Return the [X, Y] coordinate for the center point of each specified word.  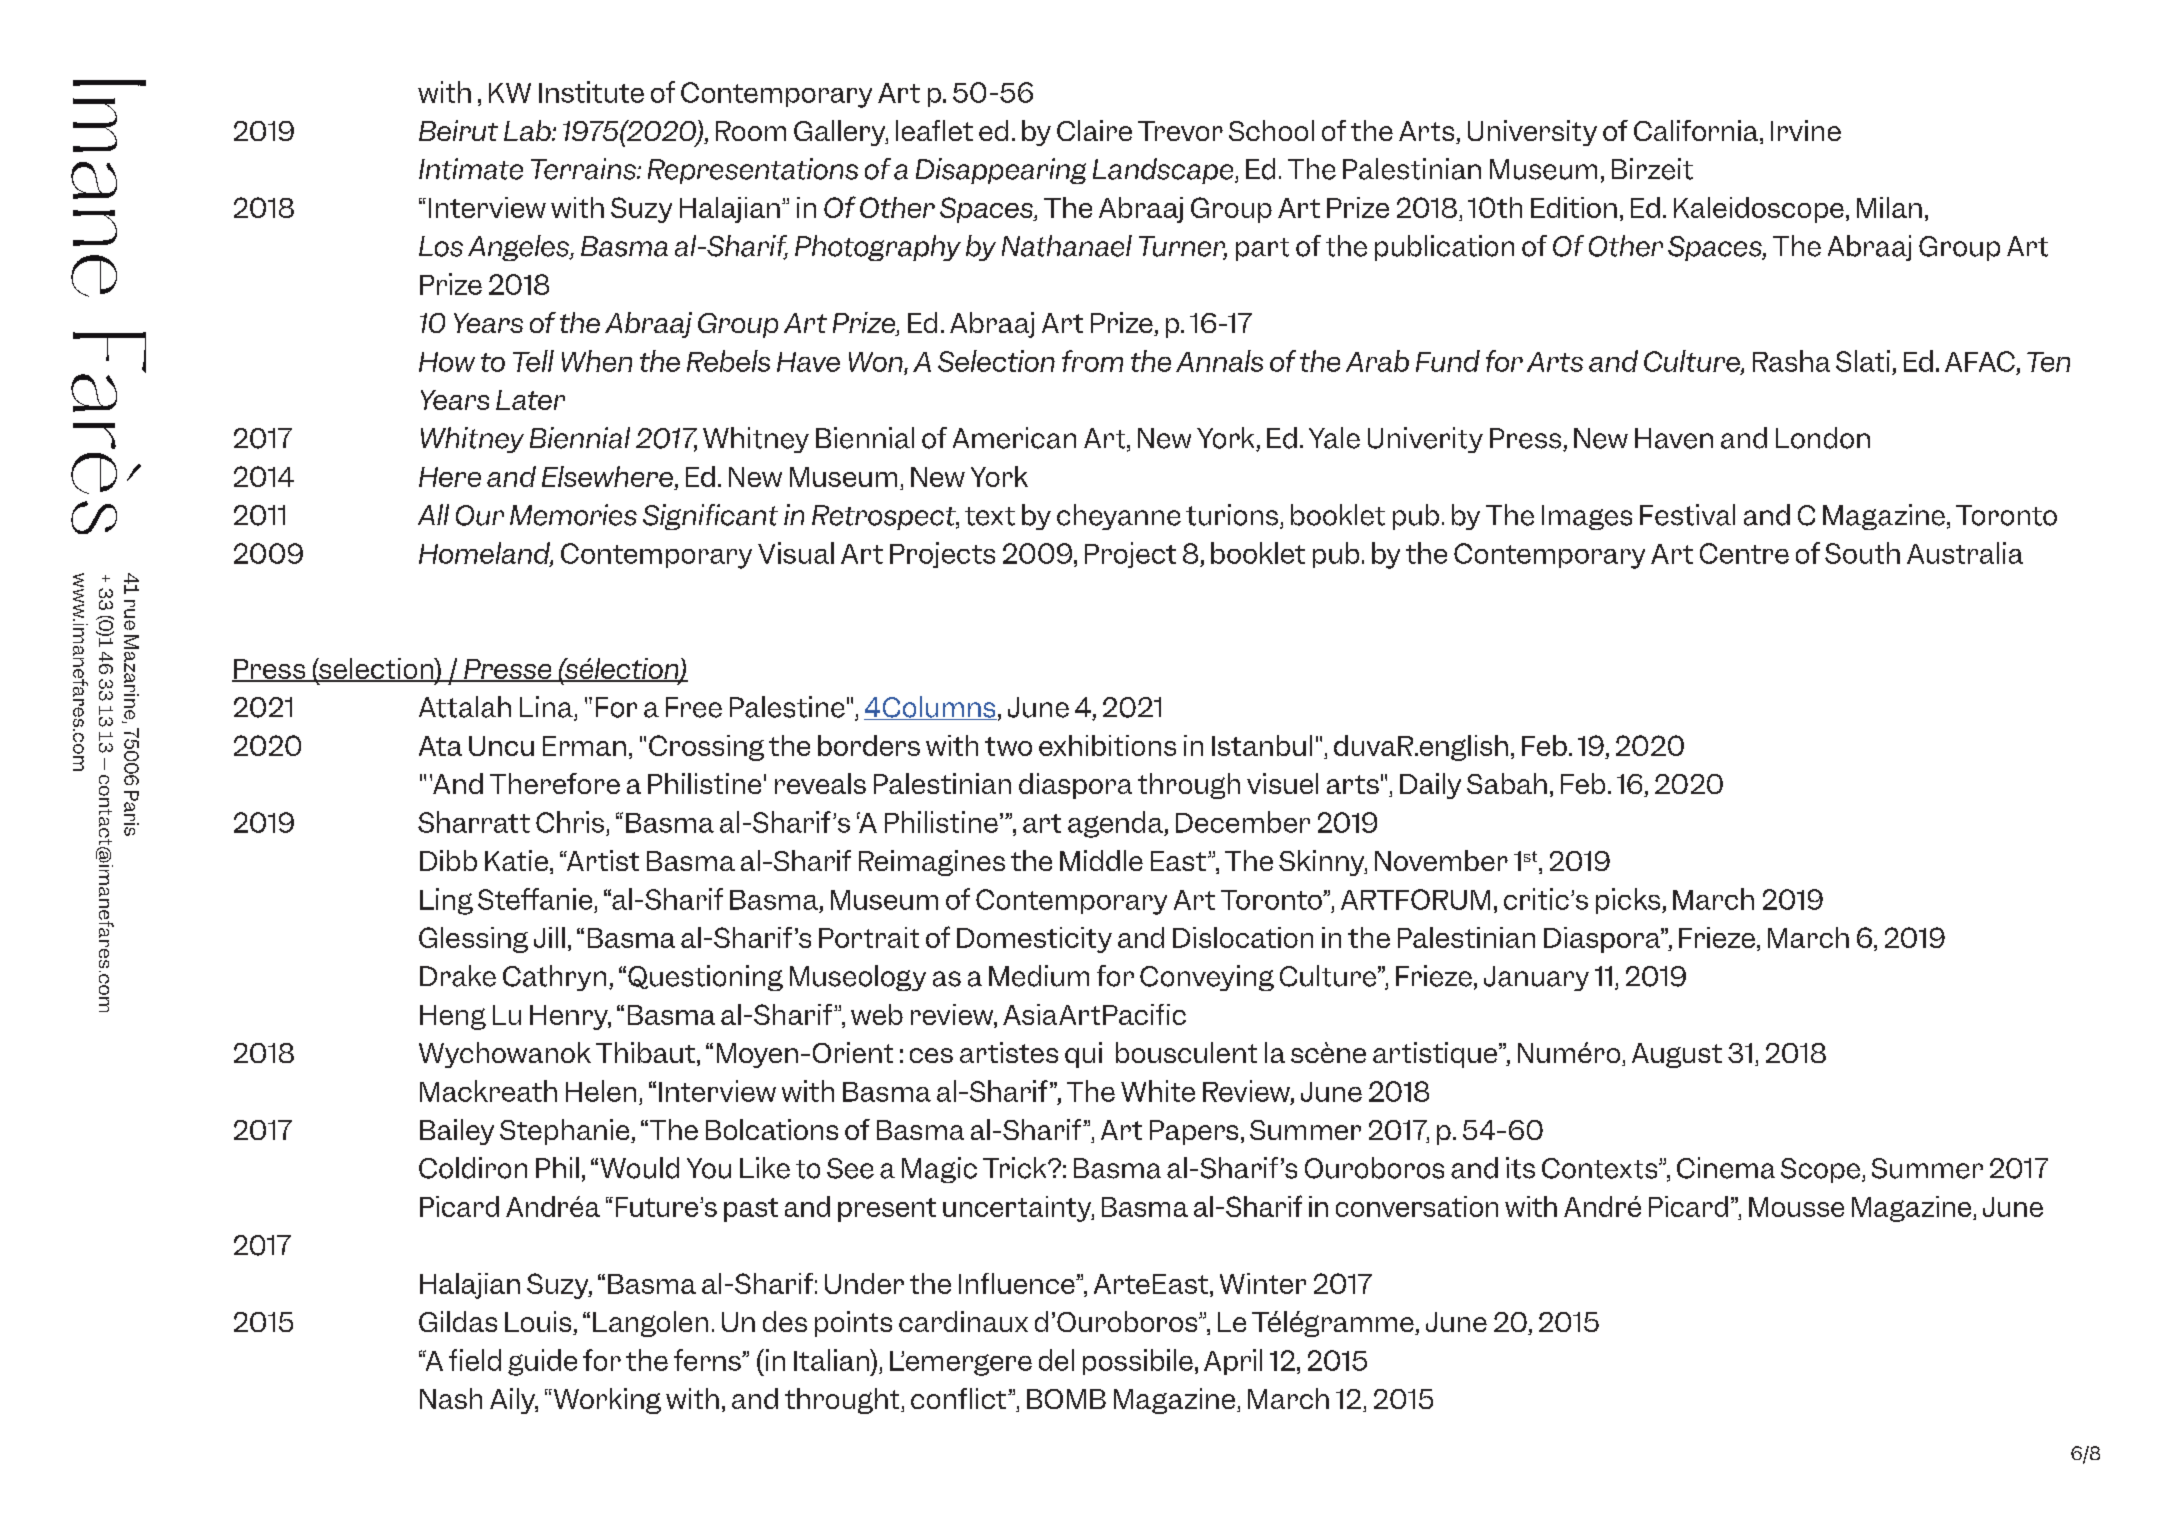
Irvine [1806, 130]
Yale [1334, 438]
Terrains [584, 169]
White [1158, 1091]
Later [530, 400]
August [1677, 1055]
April [1233, 1362]
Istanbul [1262, 745]
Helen [601, 1091]
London [1823, 438]
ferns [708, 1360]
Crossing [706, 748]
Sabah [1507, 783]
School [1271, 130]
